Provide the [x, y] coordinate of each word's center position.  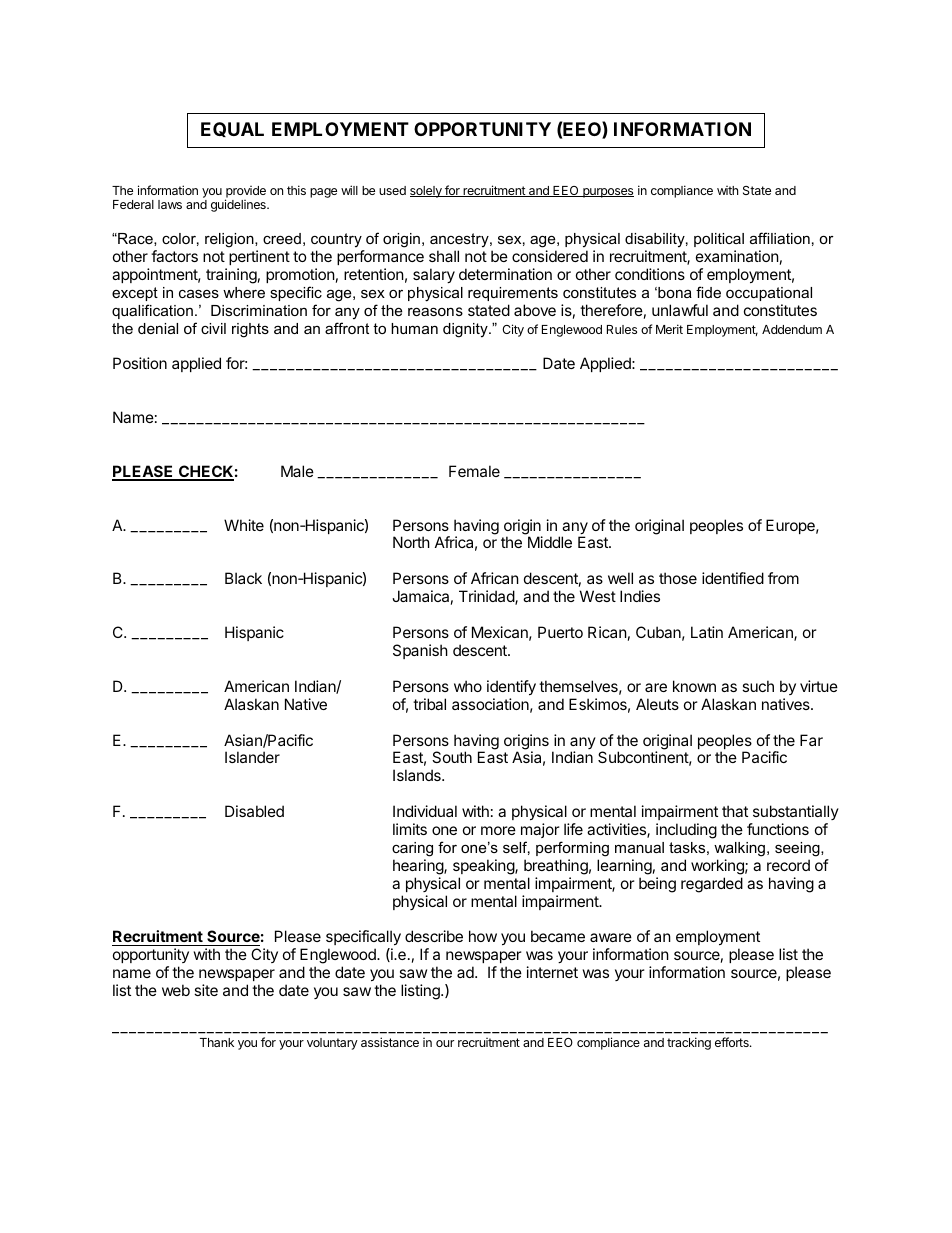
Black [243, 578]
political [719, 240]
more [498, 830]
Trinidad [487, 597]
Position [140, 363]
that [735, 811]
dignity [466, 330]
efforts [733, 1042]
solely [427, 192]
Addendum [792, 329]
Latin [707, 632]
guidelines [239, 205]
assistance [390, 1042]
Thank [217, 1042]
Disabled [254, 811]
